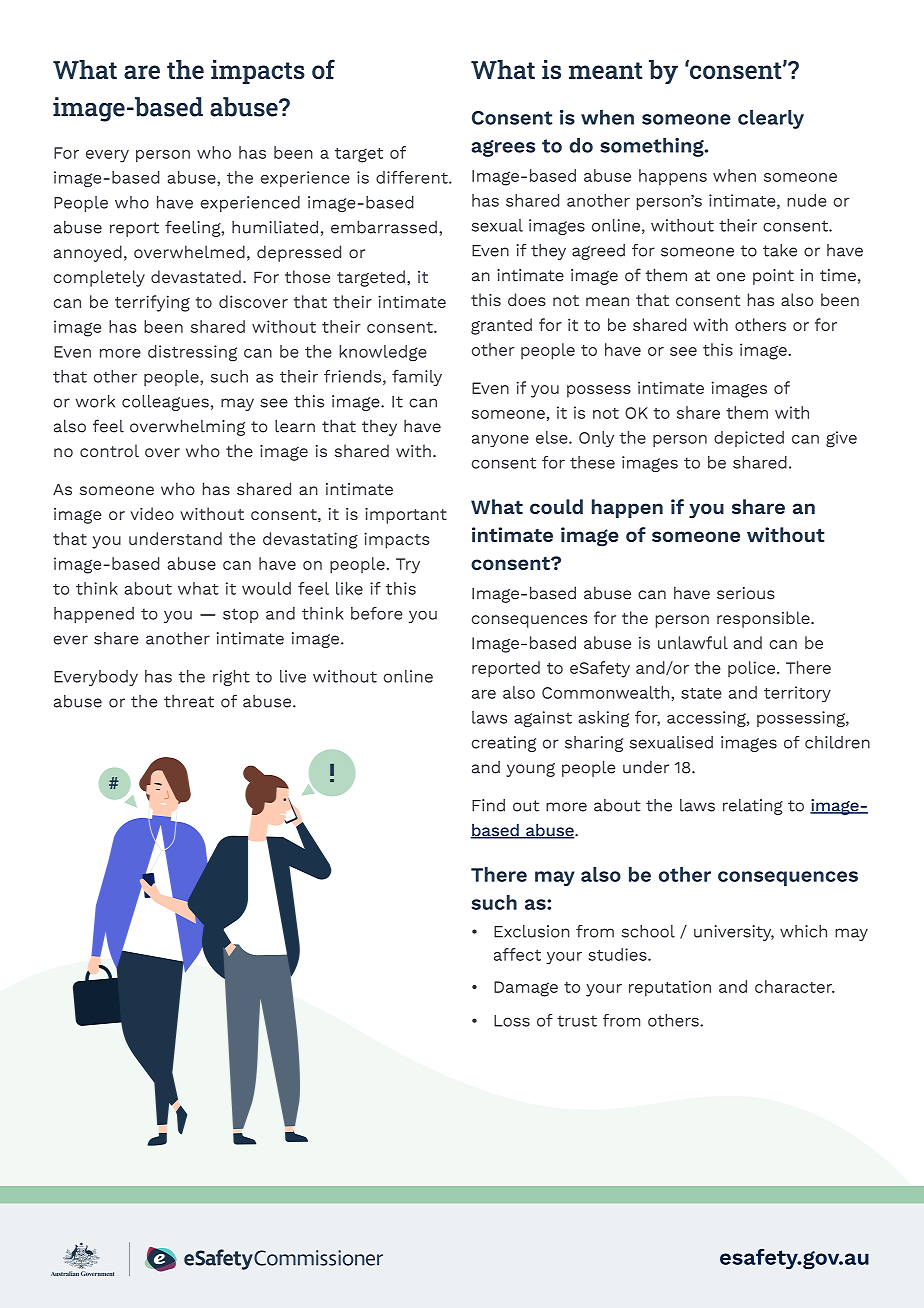  I want to click on character, so click(795, 986).
